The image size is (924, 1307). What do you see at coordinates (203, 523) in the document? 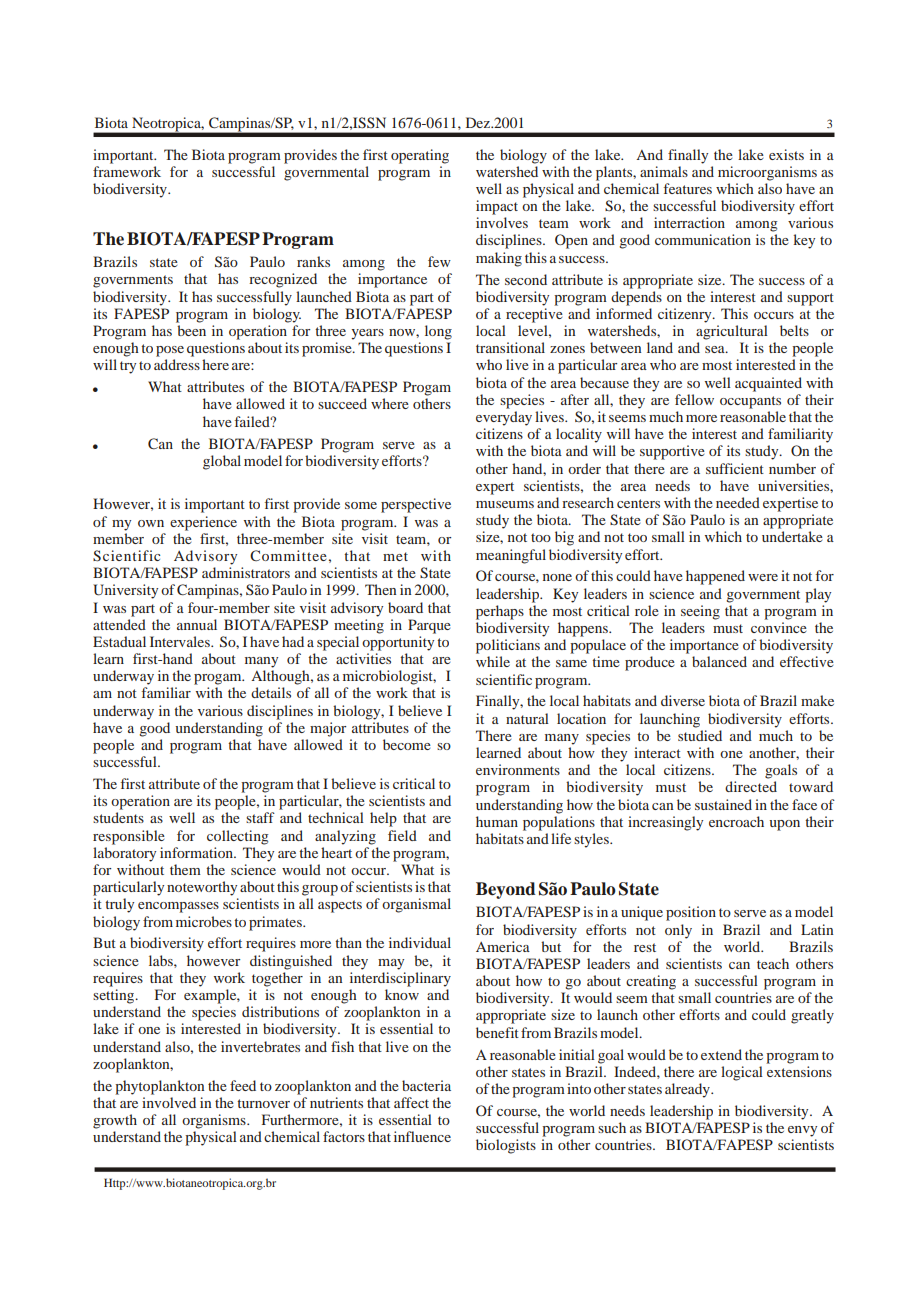
I see `experience` at bounding box center [203, 523].
